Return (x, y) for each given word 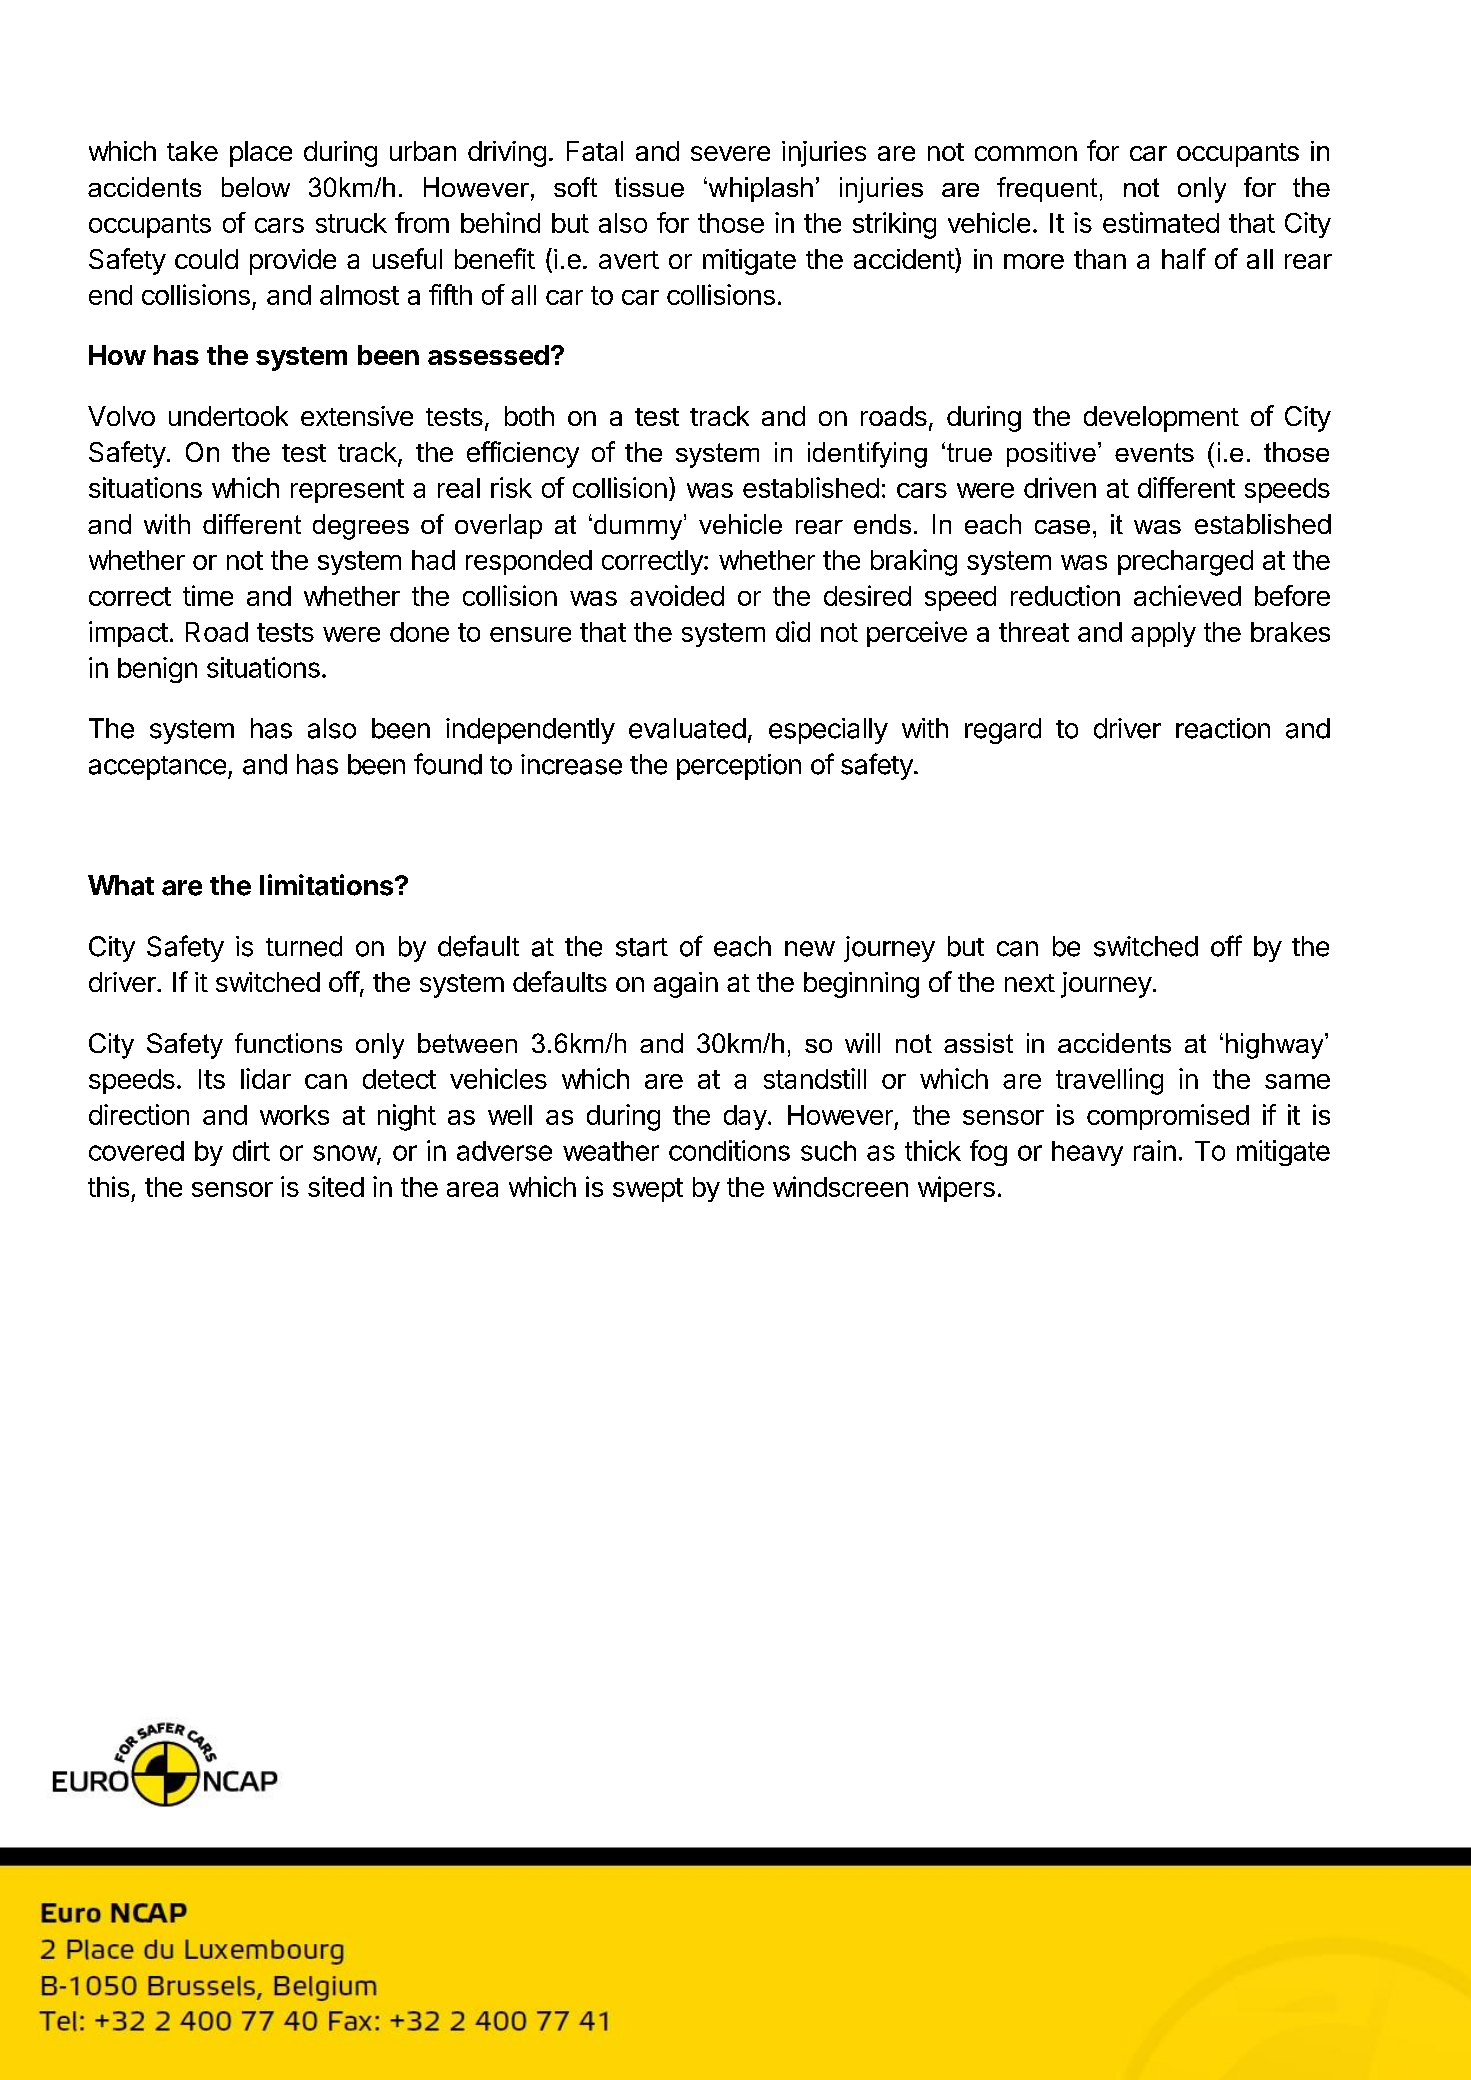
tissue (649, 187)
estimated (1161, 222)
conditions (729, 1150)
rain (1155, 1150)
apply (1163, 634)
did (793, 631)
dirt (251, 1150)
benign (157, 670)
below (256, 187)
